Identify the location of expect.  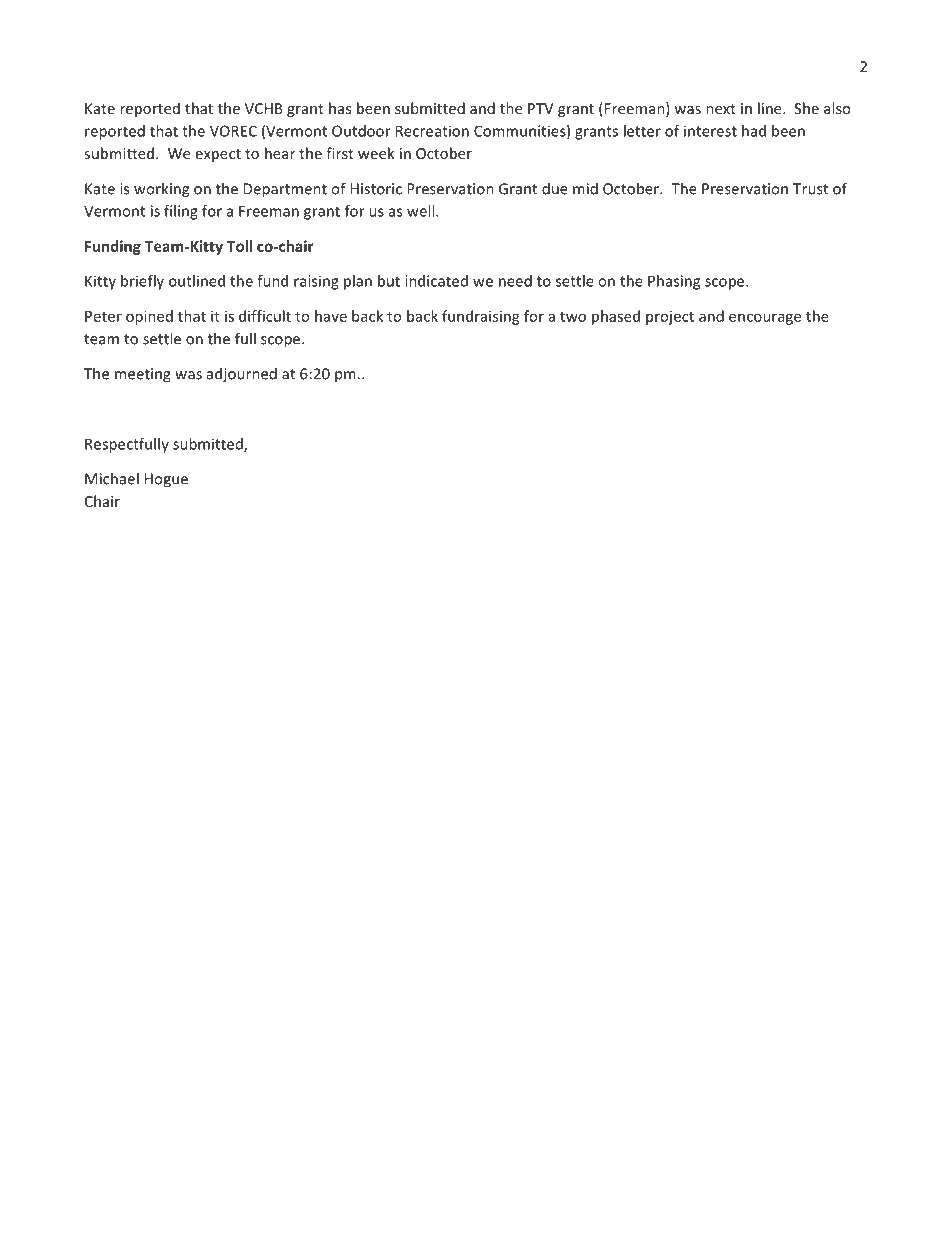
(218, 155).
